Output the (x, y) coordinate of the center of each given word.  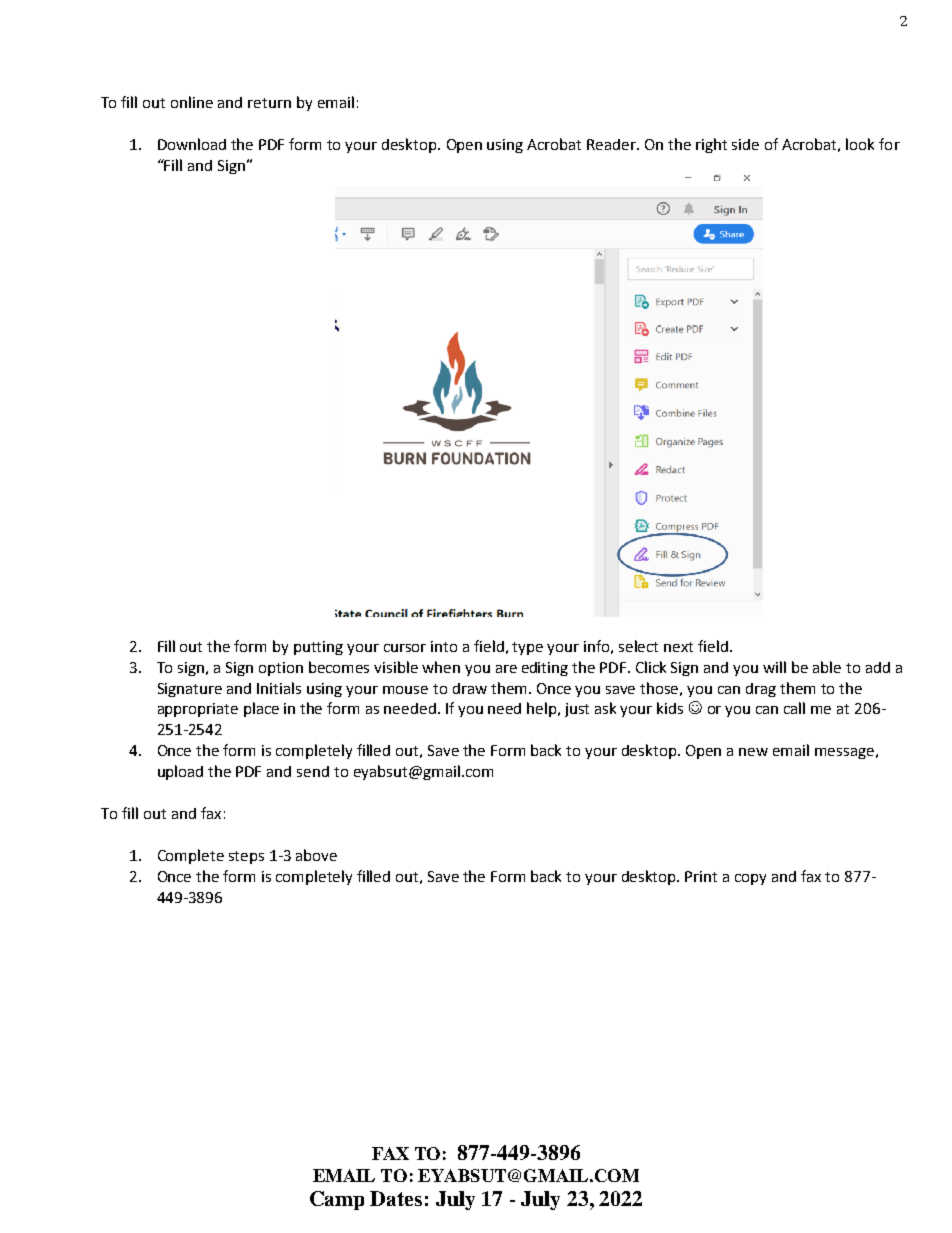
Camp (337, 1200)
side (745, 144)
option (281, 669)
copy (750, 879)
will (774, 667)
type (527, 648)
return (269, 103)
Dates (396, 1198)
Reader (613, 144)
